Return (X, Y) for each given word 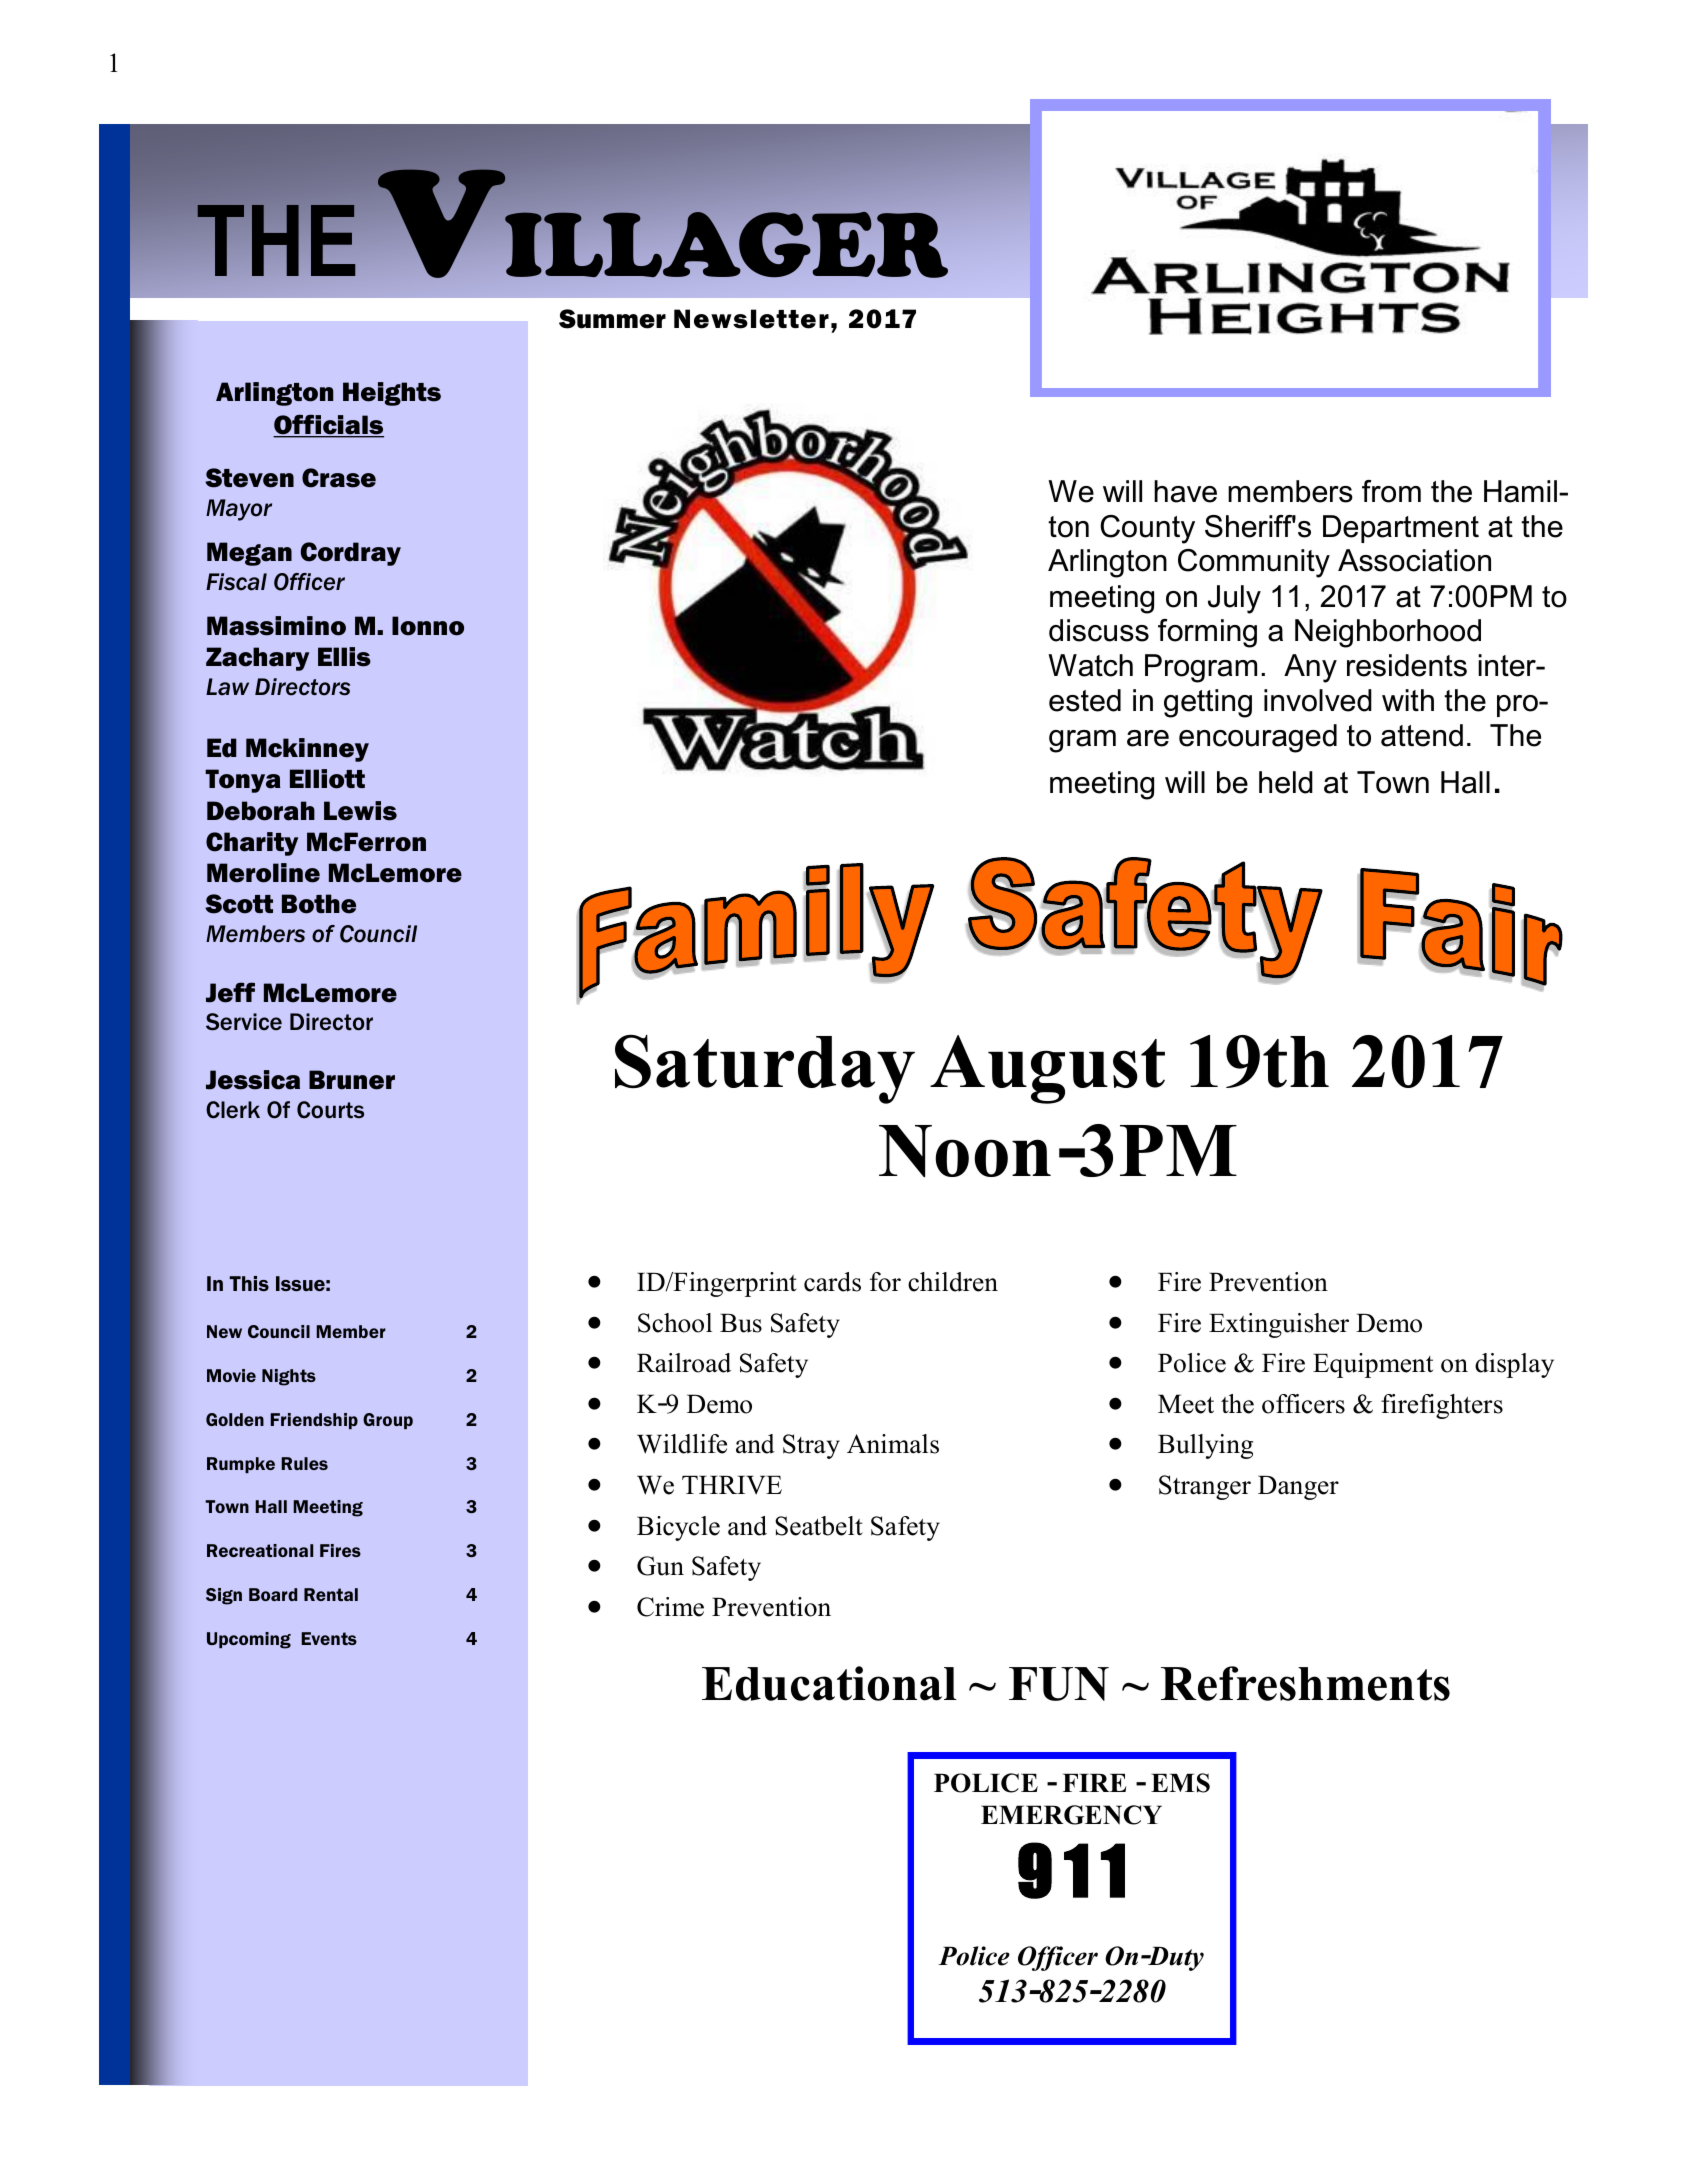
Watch (1090, 665)
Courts (330, 1110)
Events (329, 1638)
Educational (829, 1683)
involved (1318, 700)
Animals (893, 1444)
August (1047, 1069)
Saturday (765, 1069)
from (1391, 491)
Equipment (1373, 1365)
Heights (392, 394)
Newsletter (751, 319)
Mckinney (307, 750)
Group (388, 1421)
